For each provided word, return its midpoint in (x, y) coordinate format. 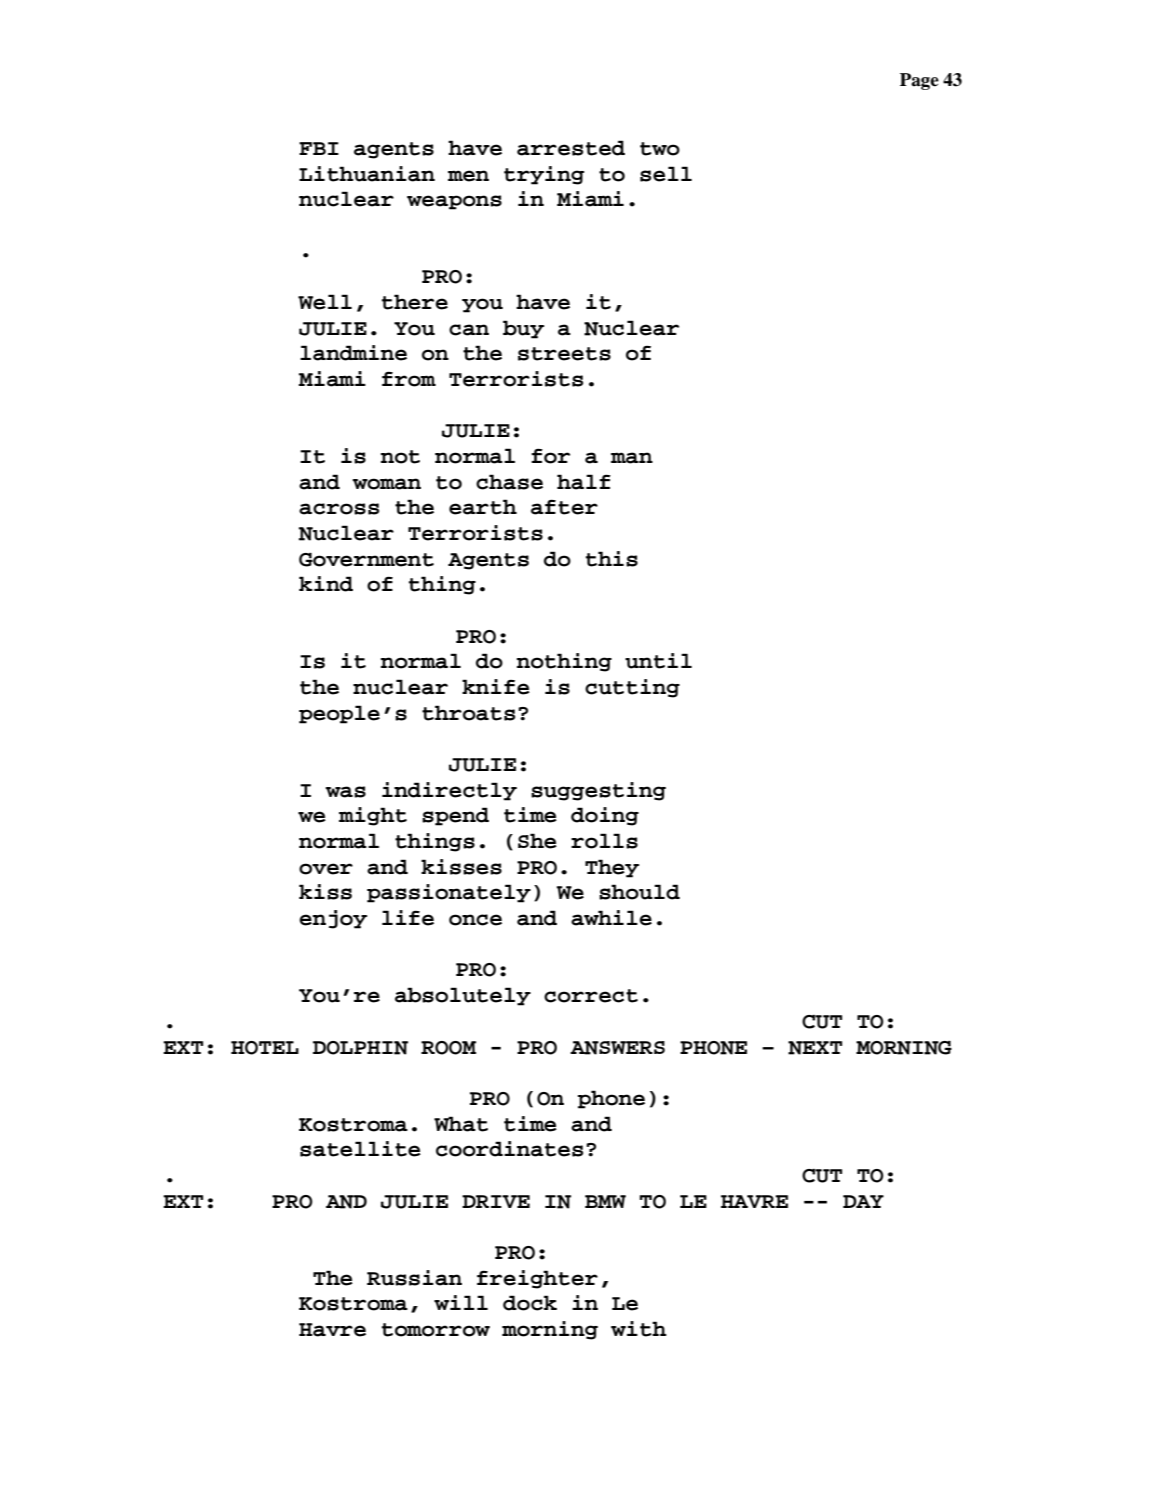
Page (919, 81)
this (612, 559)
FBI (319, 148)
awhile (611, 918)
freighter (537, 1279)
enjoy (333, 919)
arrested (571, 148)
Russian (414, 1278)
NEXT (815, 1048)
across (339, 509)
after (564, 507)
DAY (863, 1201)
